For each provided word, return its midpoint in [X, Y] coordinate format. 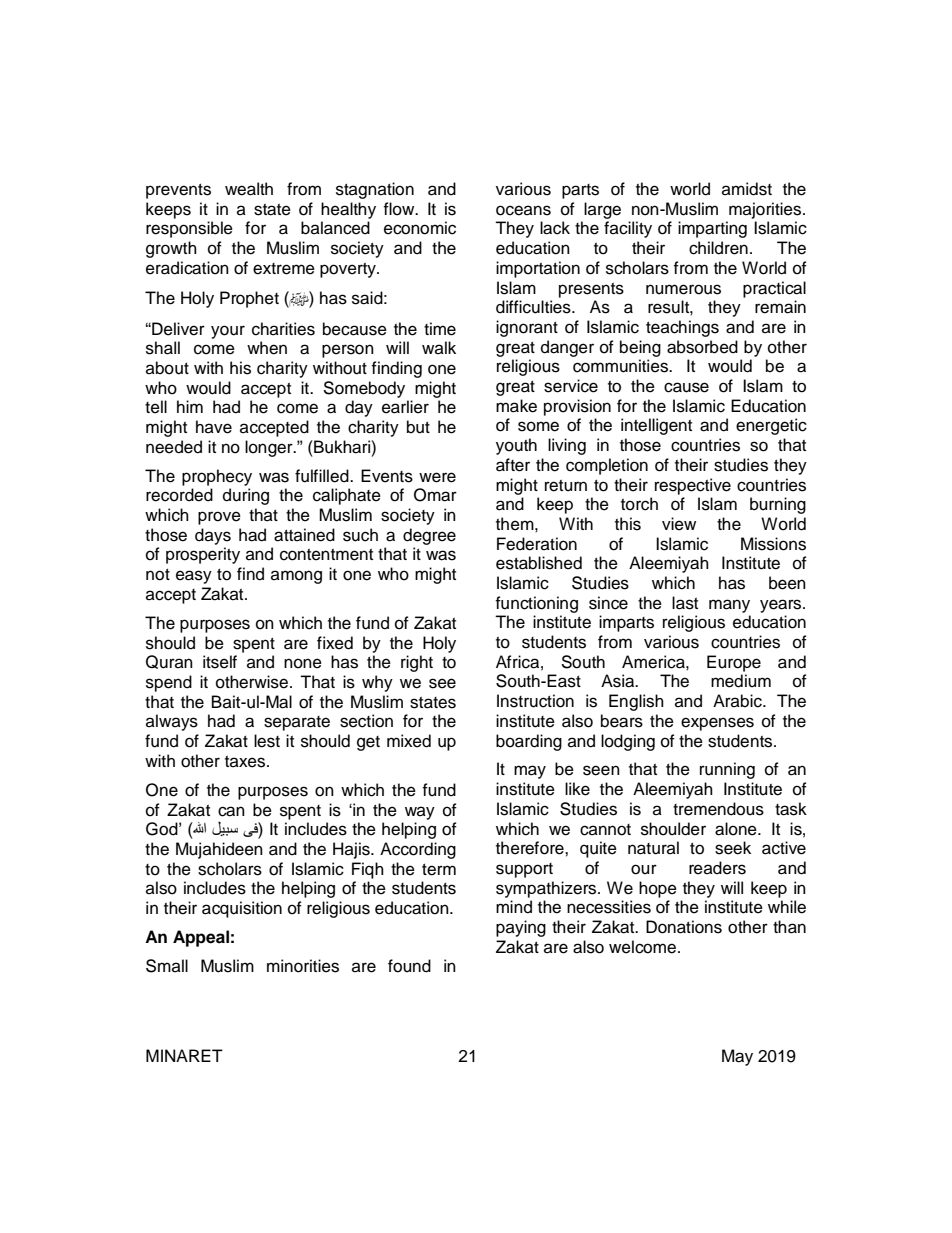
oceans [523, 210]
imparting [712, 229]
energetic [771, 426]
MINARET [184, 1055]
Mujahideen [219, 850]
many [729, 606]
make [516, 406]
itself [220, 662]
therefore [531, 848]
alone [737, 829]
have [214, 427]
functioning [536, 604]
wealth [249, 189]
